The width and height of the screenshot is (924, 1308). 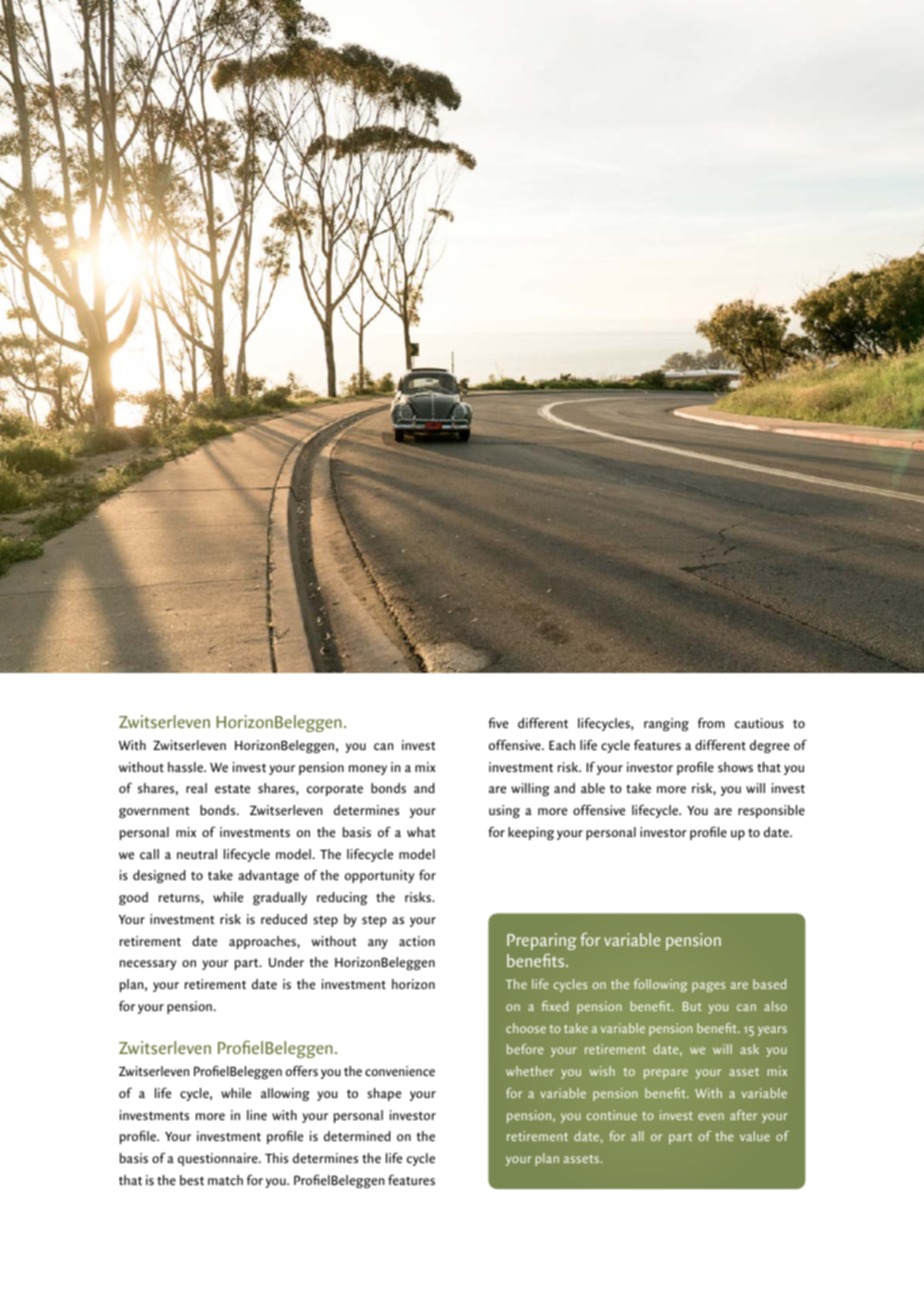 What do you see at coordinates (711, 722) in the screenshot?
I see `from` at bounding box center [711, 722].
